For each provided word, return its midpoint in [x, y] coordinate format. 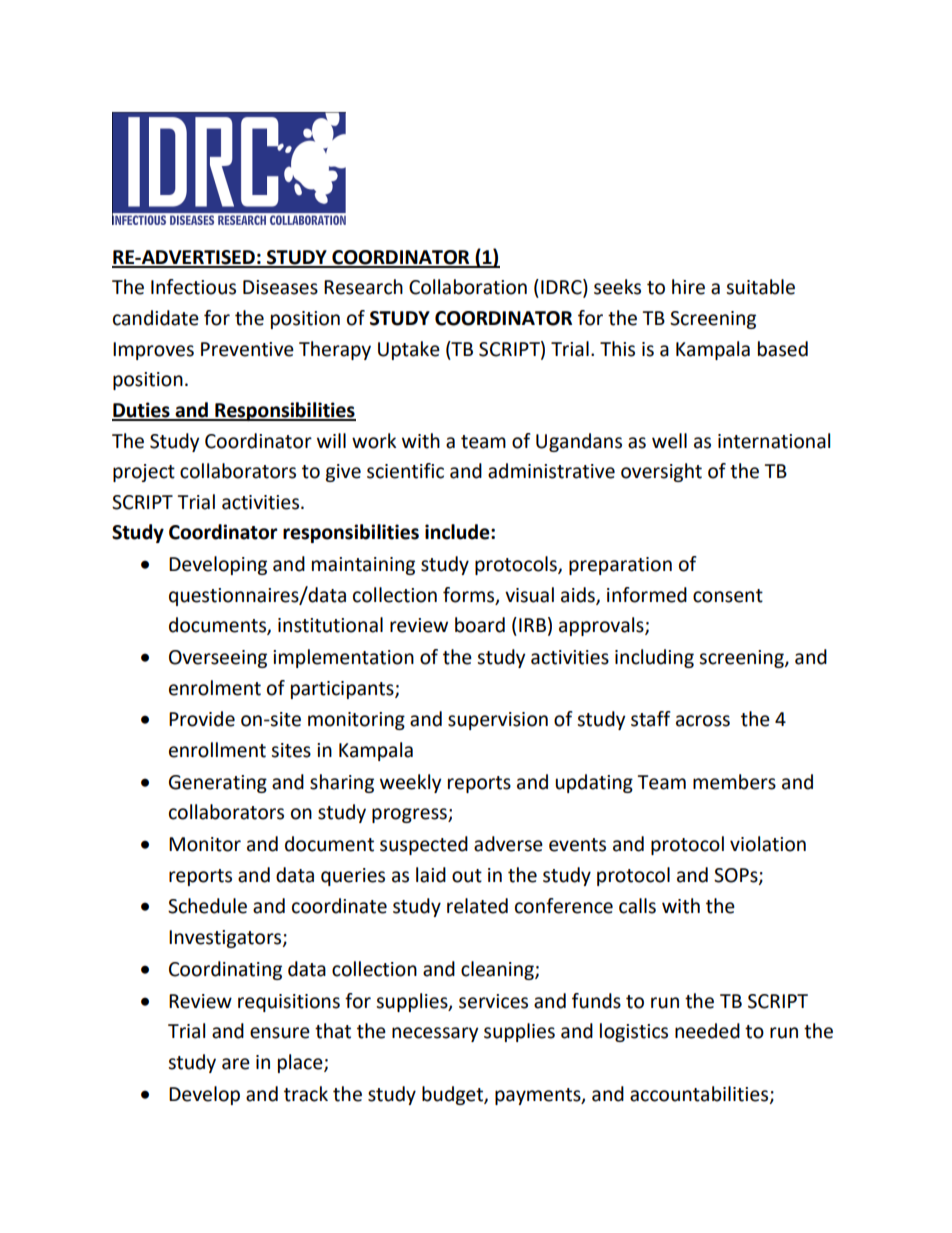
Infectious [193, 287]
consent [728, 596]
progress [410, 815]
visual [529, 595]
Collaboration [468, 287]
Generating [218, 784]
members [734, 782]
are [236, 1064]
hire [688, 287]
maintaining [363, 566]
